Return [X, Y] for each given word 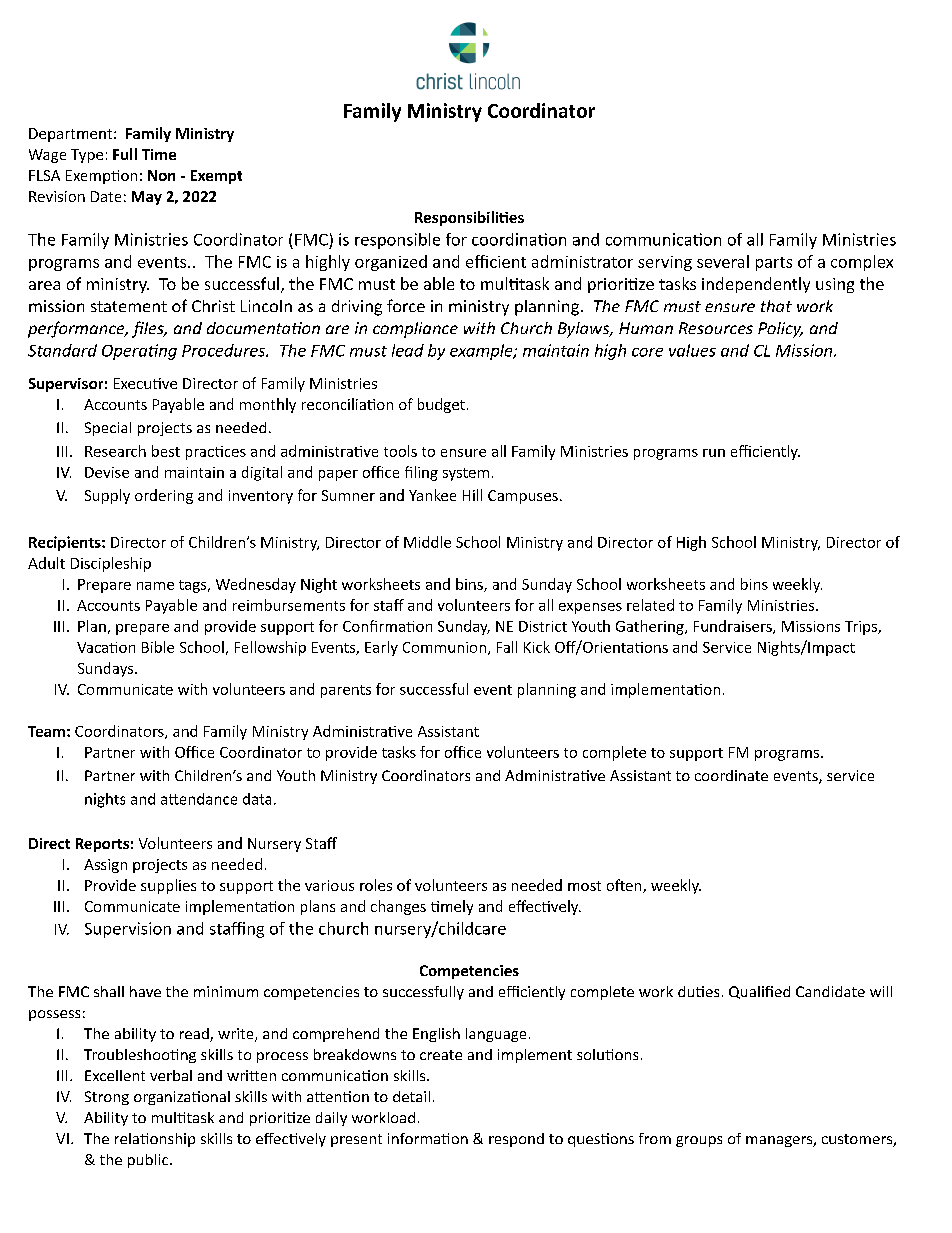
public [149, 1161]
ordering [164, 496]
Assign [105, 866]
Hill [472, 495]
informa [415, 1138]
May [147, 198]
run [714, 453]
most [584, 886]
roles [376, 885]
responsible [397, 241]
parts [774, 264]
